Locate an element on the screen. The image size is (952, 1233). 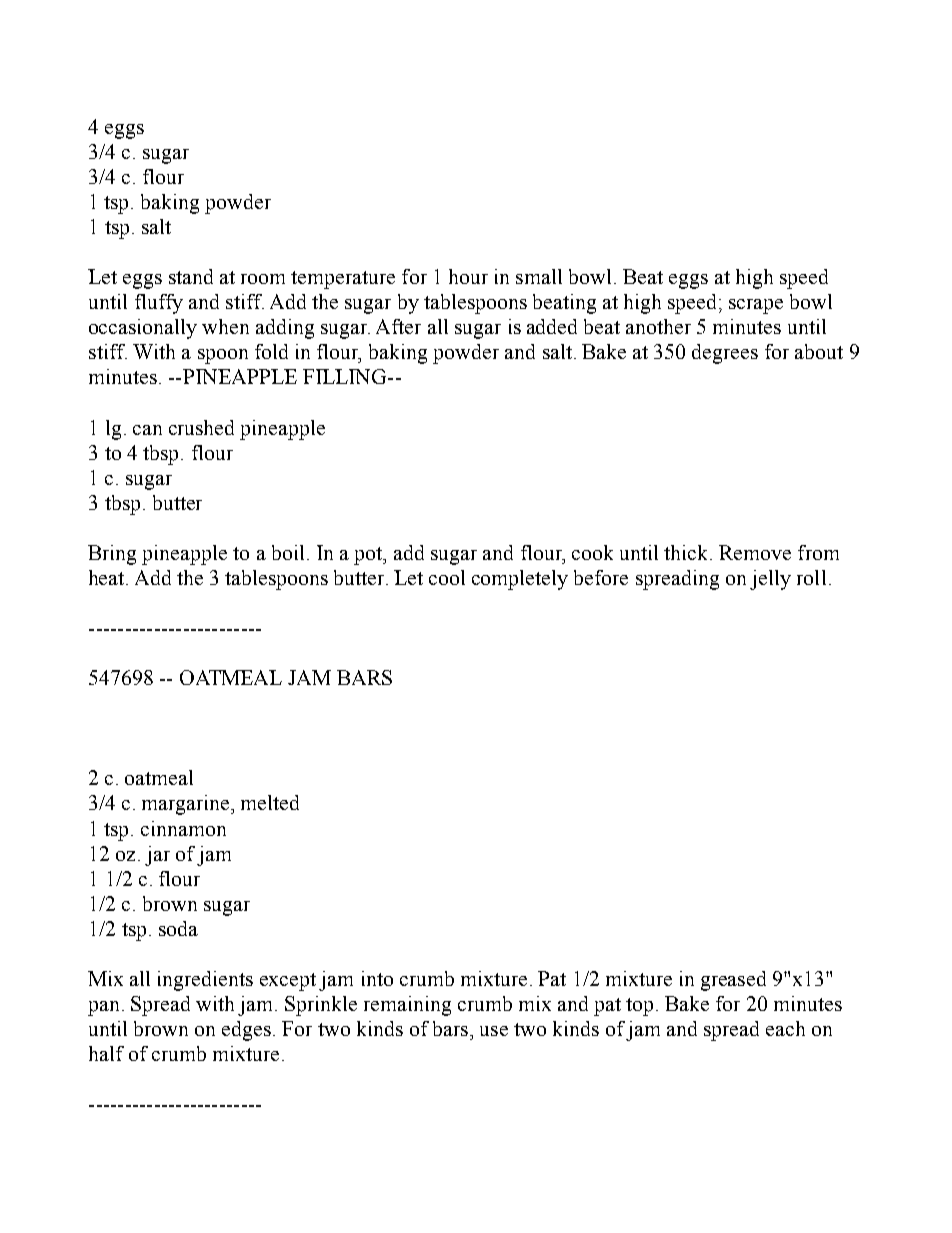
fluffy is located at coordinates (159, 304).
